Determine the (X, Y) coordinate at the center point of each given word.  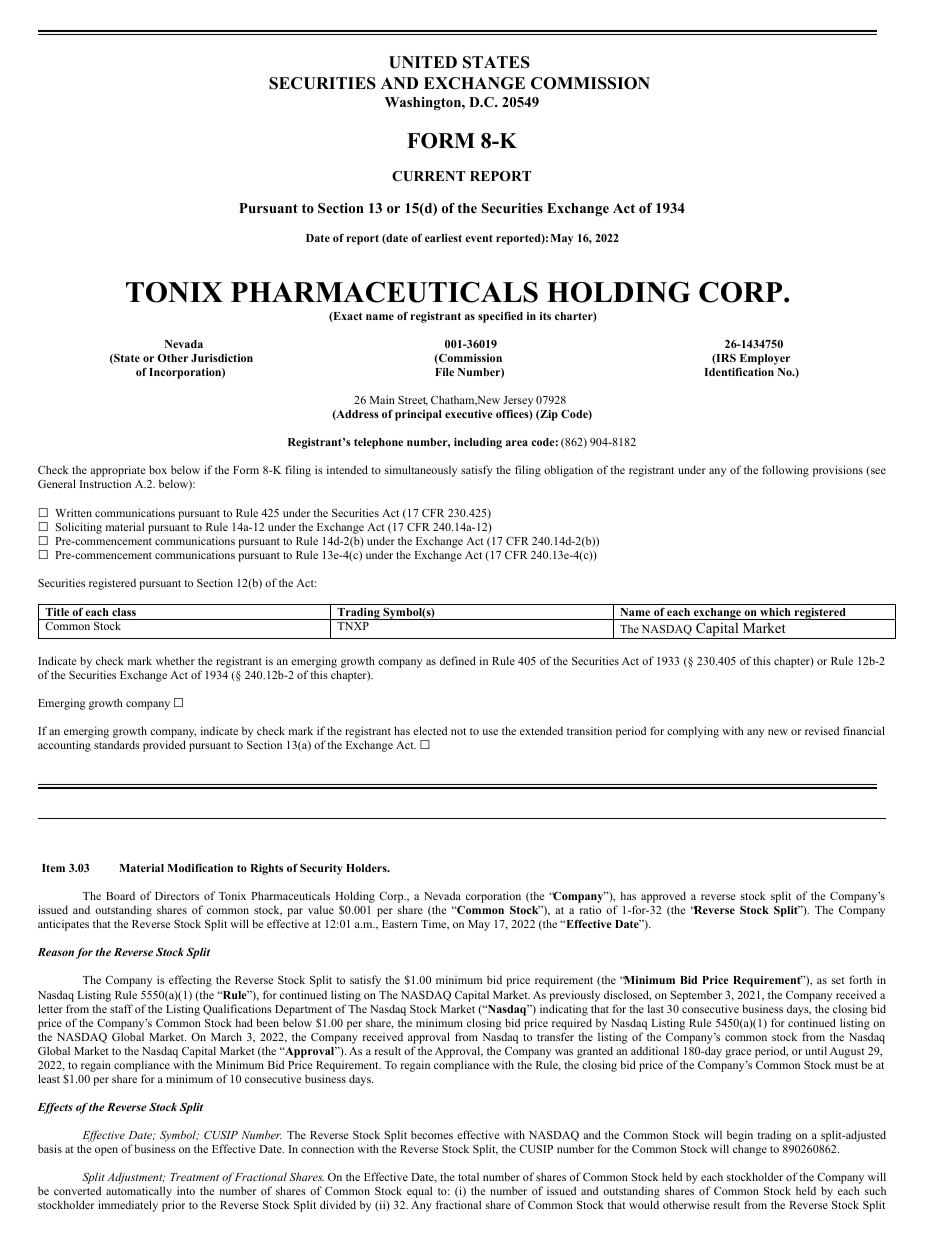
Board (120, 896)
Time (435, 925)
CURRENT (428, 176)
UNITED (423, 62)
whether (175, 660)
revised (822, 730)
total (468, 1176)
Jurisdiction (222, 358)
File (444, 372)
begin (740, 1136)
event (479, 238)
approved (663, 898)
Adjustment (136, 1178)
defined (458, 660)
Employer (765, 359)
